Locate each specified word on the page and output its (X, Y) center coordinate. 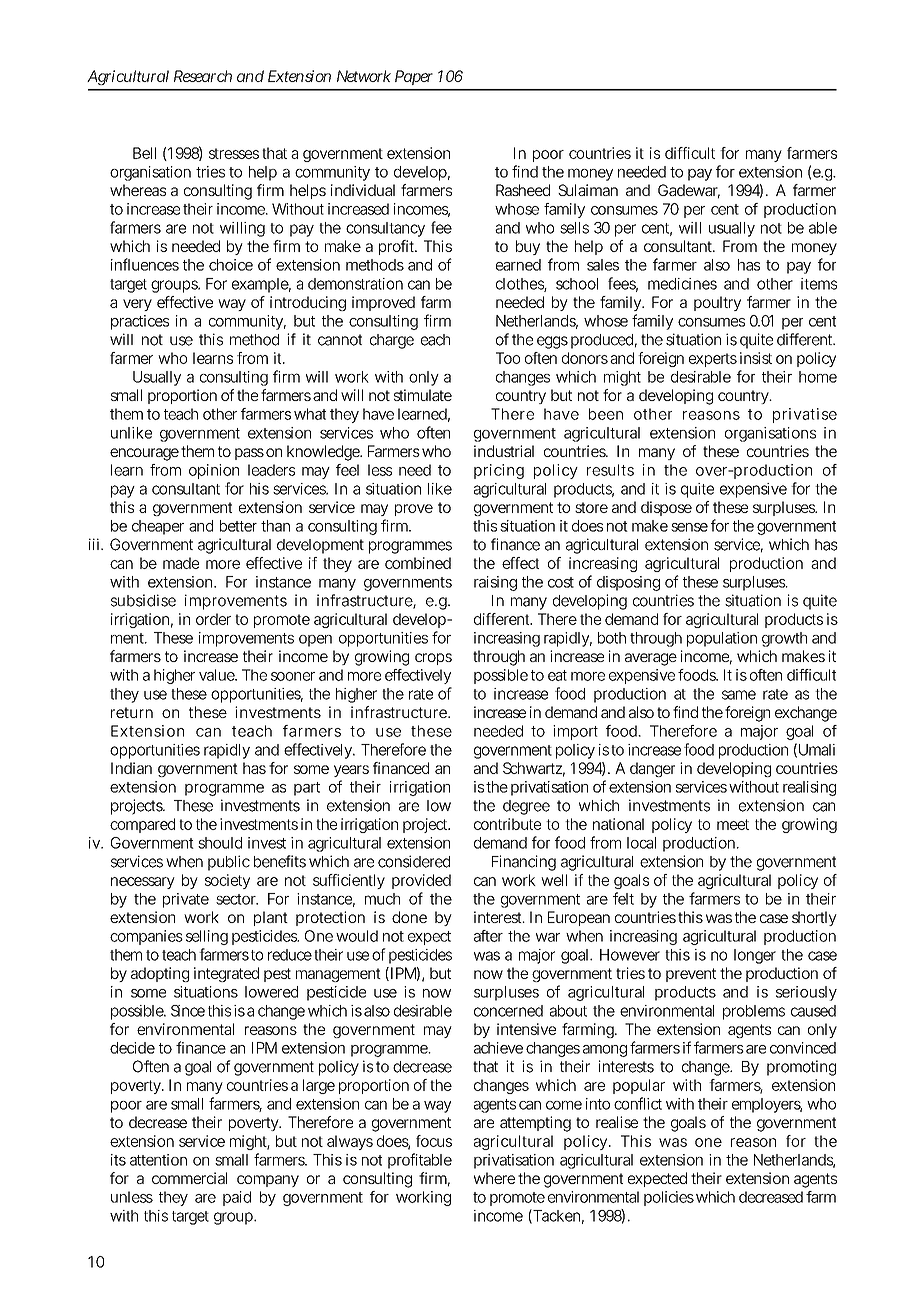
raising (495, 583)
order (213, 619)
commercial (189, 1178)
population (722, 639)
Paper (414, 77)
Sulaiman (588, 190)
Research (203, 76)
